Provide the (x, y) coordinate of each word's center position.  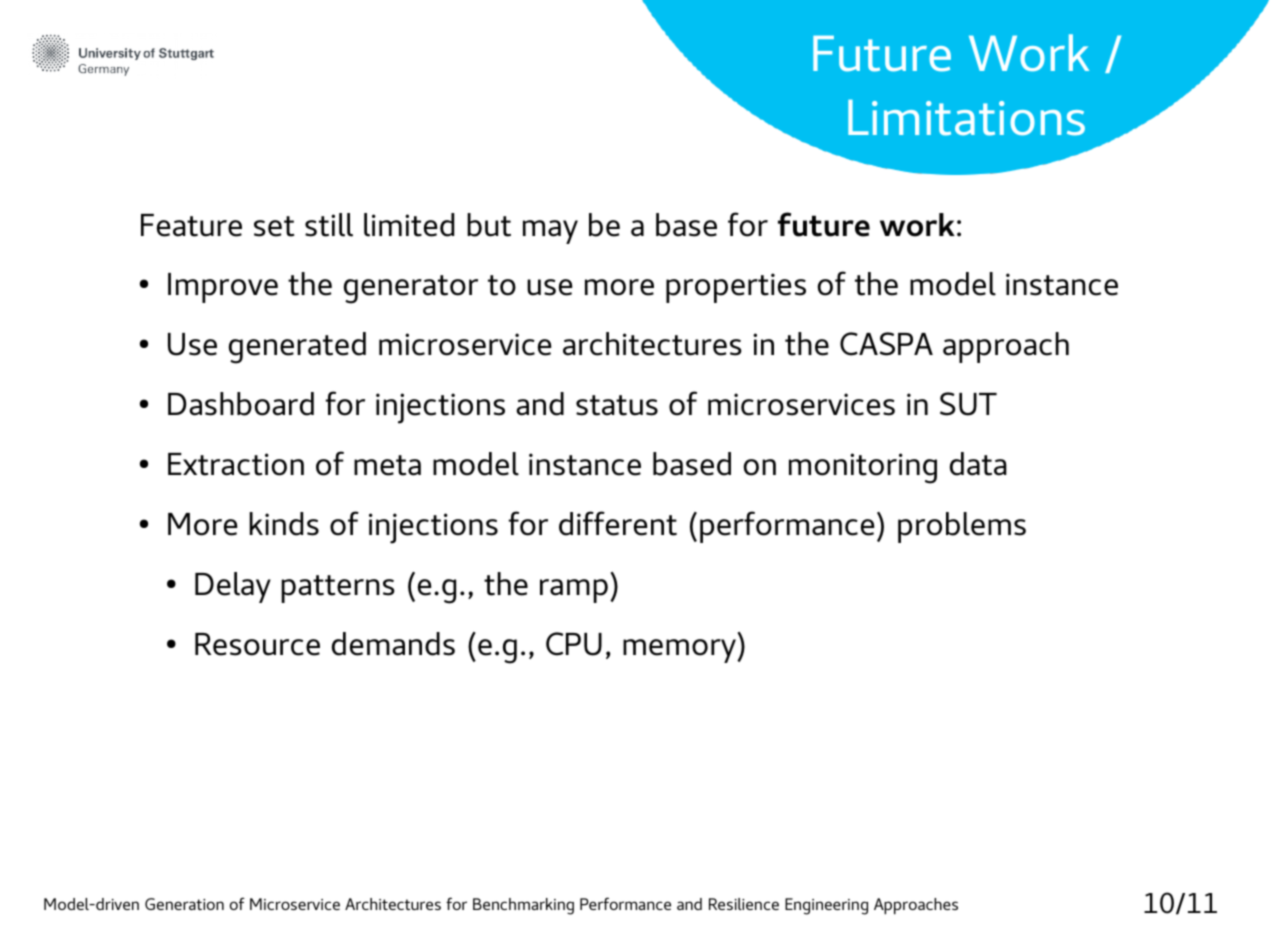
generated (297, 348)
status (617, 405)
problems (962, 527)
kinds (284, 524)
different (618, 523)
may (550, 232)
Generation (184, 904)
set (274, 226)
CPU (574, 644)
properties (736, 288)
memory (680, 651)
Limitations (966, 118)
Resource (257, 644)
